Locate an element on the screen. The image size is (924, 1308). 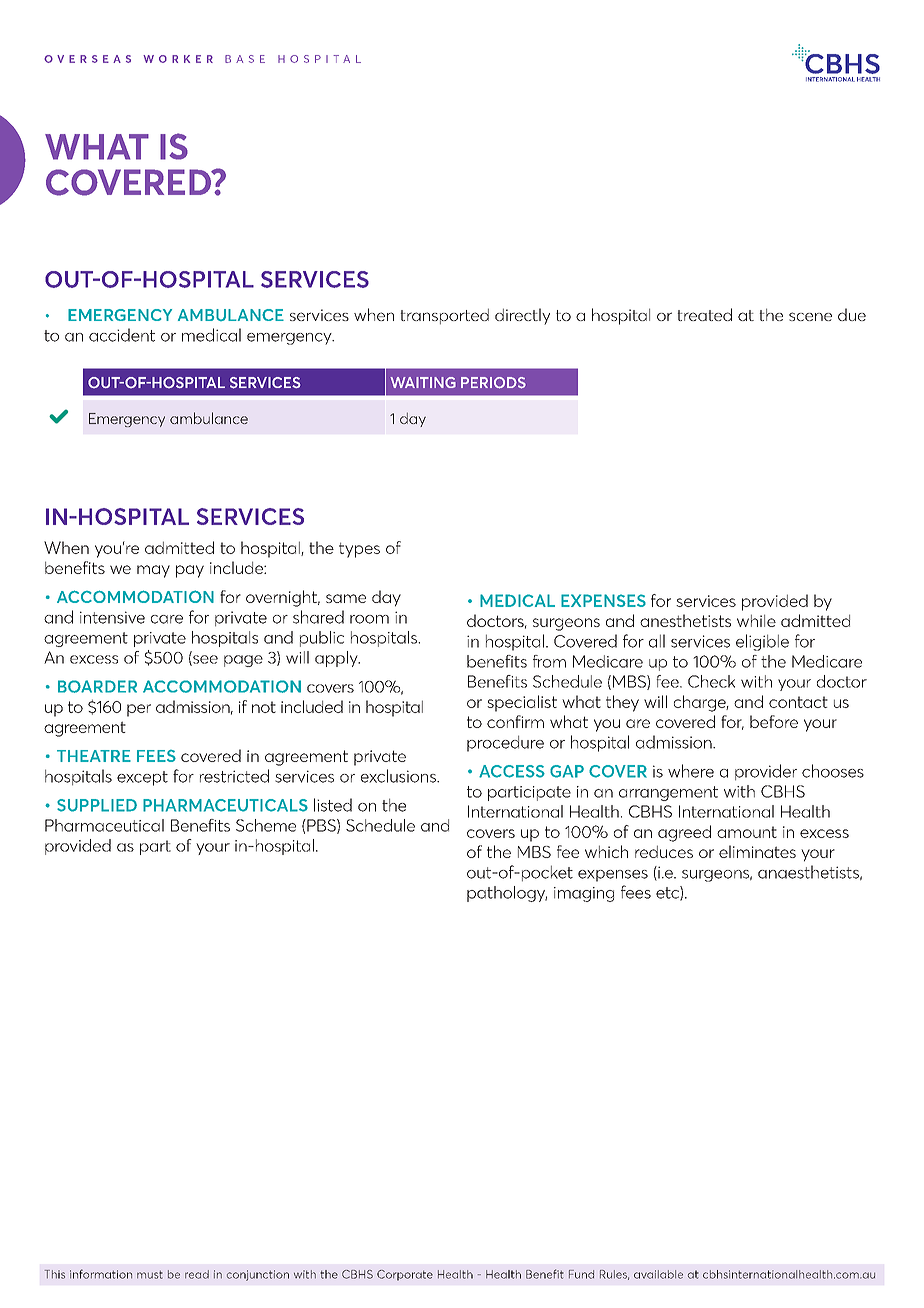
Scheme is located at coordinates (266, 825).
